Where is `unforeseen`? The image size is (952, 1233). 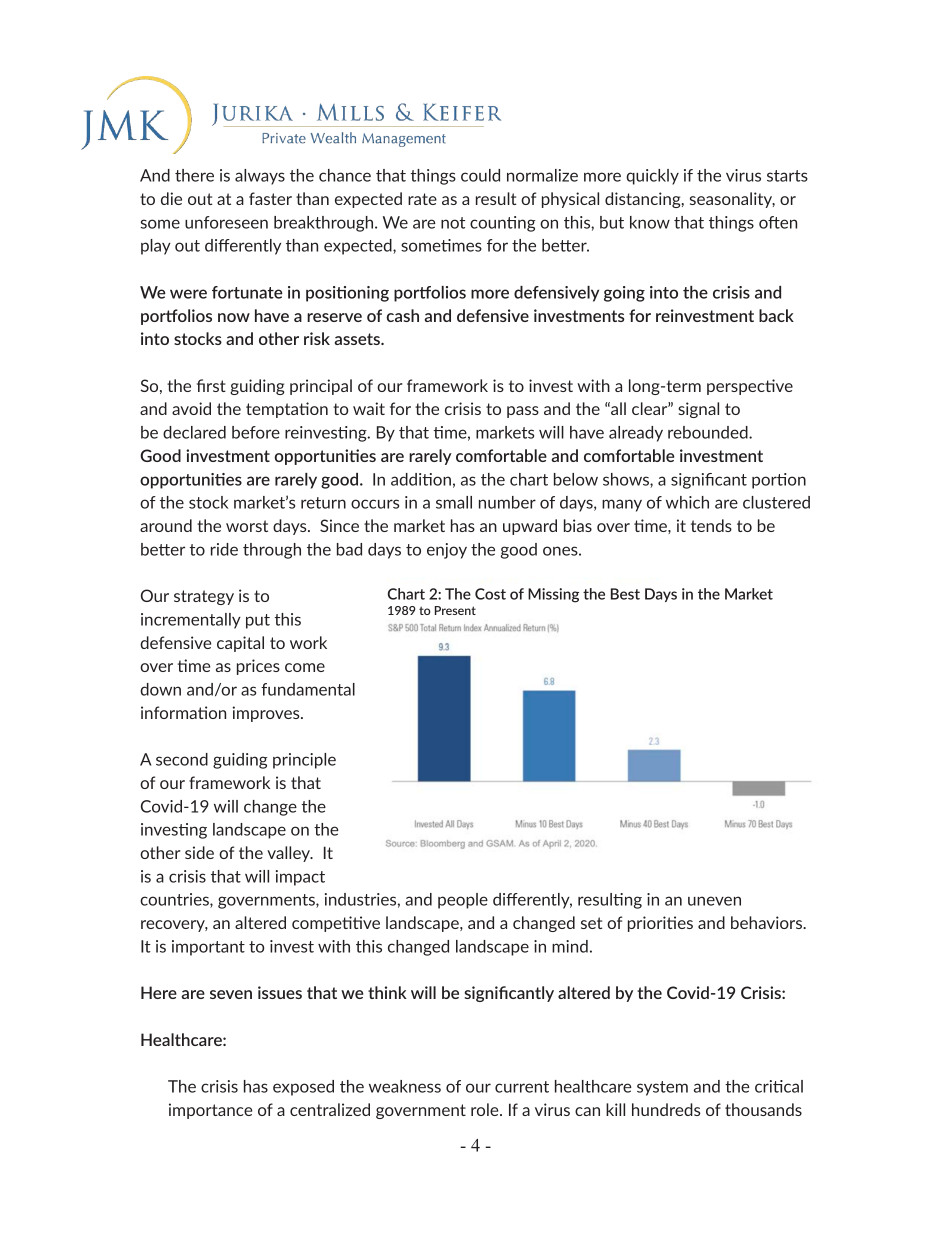
unforeseen is located at coordinates (226, 222).
